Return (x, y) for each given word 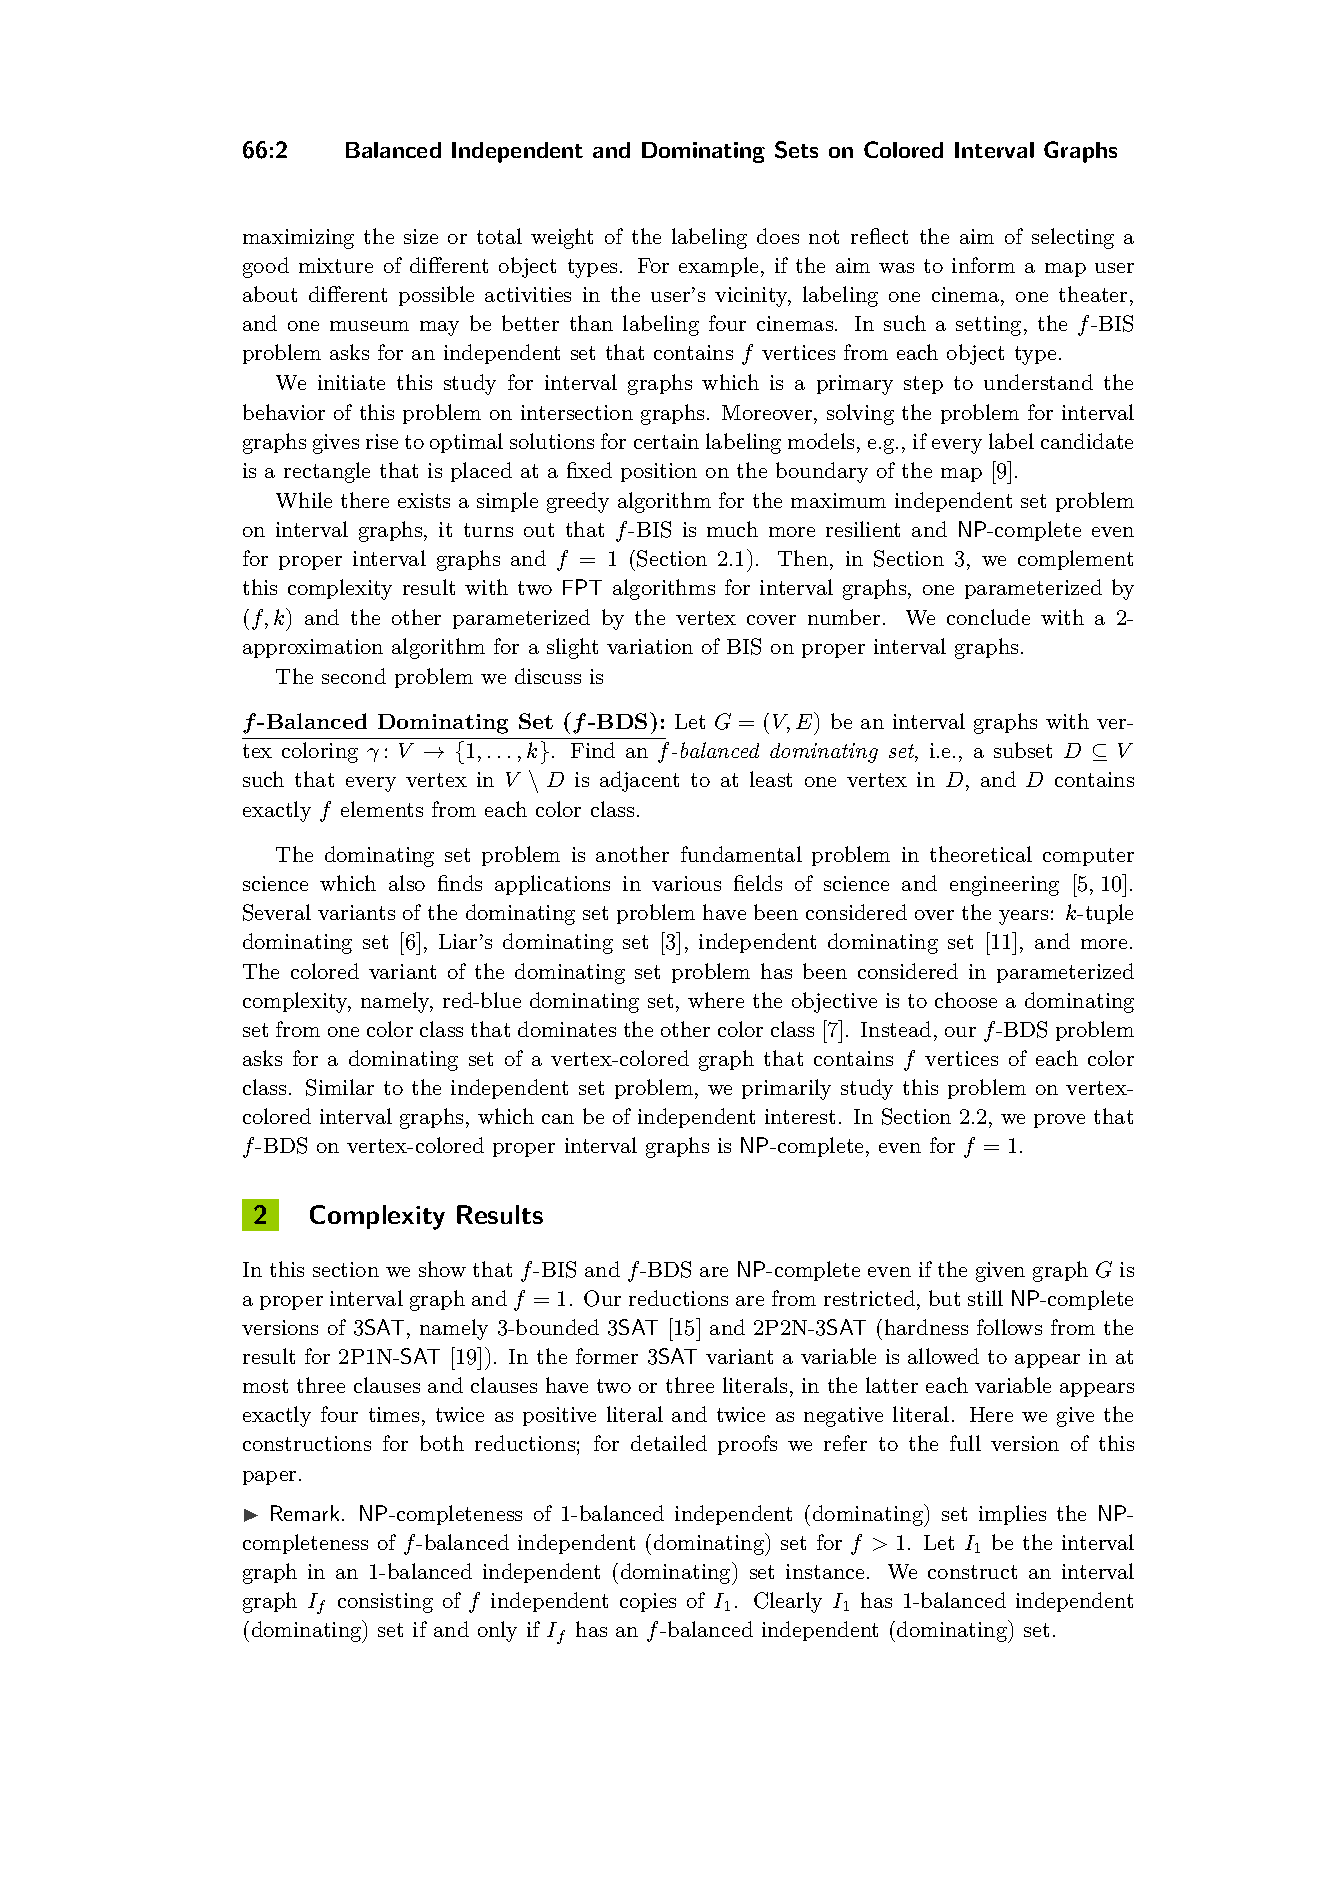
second (354, 676)
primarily (786, 1089)
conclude (988, 617)
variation (650, 646)
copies (648, 1602)
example (718, 267)
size (421, 236)
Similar (340, 1087)
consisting (385, 1603)
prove (1059, 1121)
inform (983, 265)
